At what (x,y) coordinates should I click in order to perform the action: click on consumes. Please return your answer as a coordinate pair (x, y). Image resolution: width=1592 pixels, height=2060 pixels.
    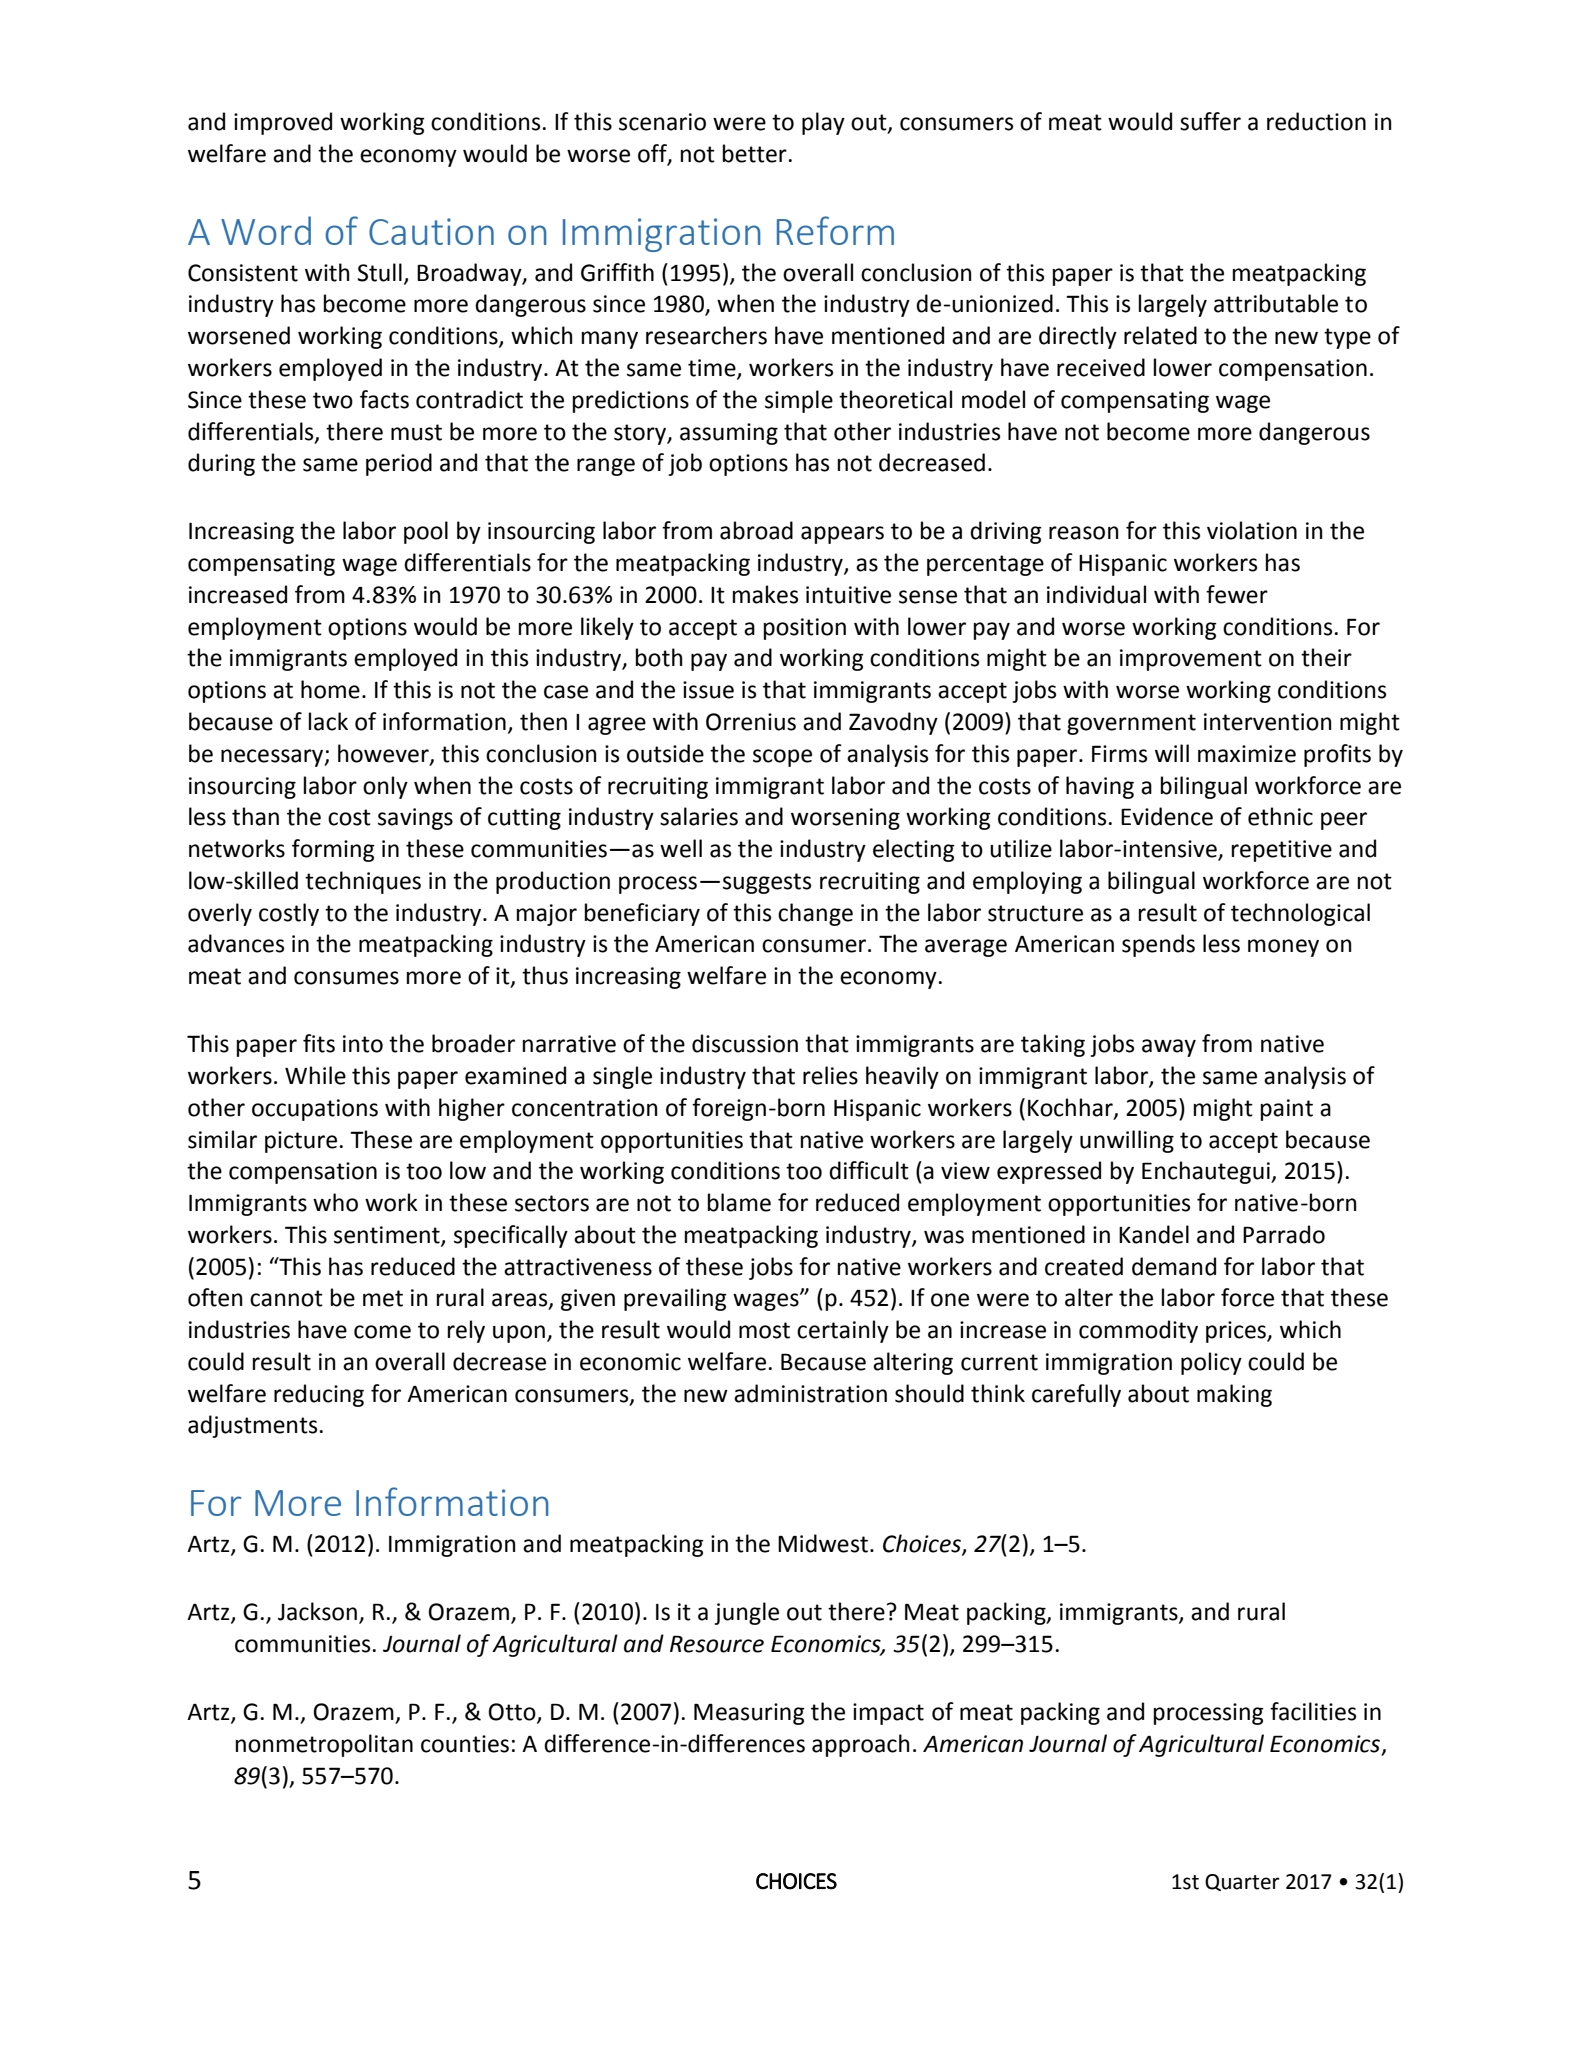
    Looking at the image, I should click on (346, 978).
